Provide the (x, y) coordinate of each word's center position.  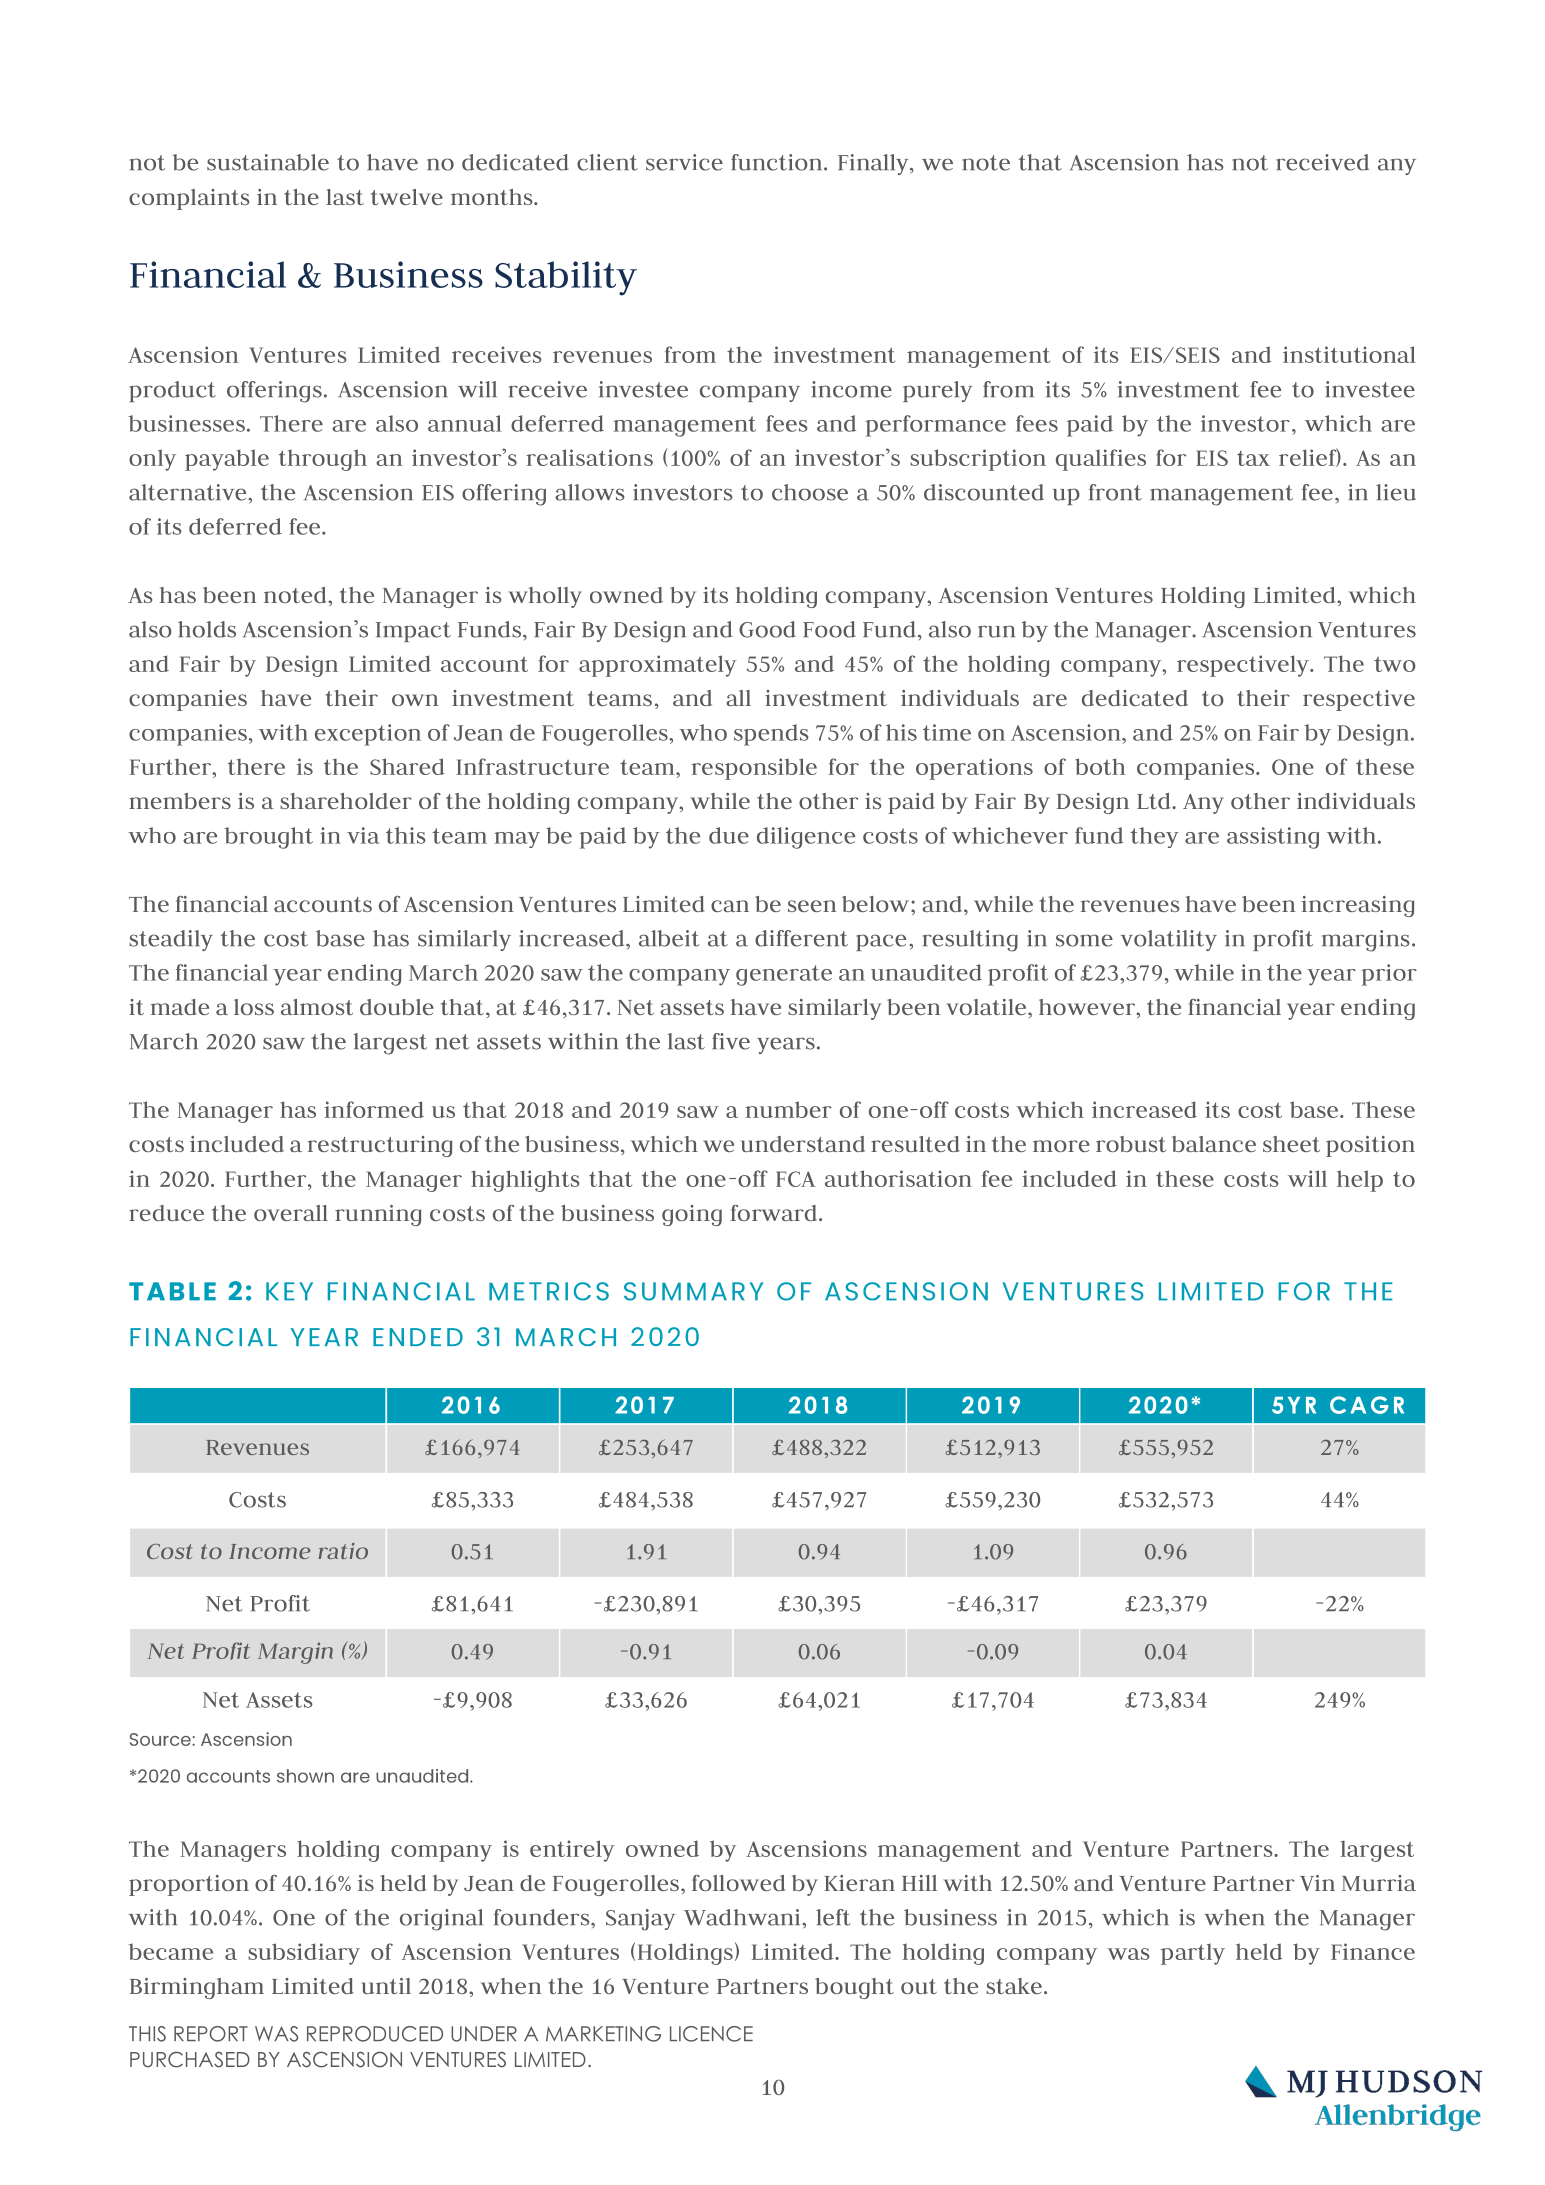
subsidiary (304, 1954)
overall (291, 1213)
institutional (1349, 354)
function (778, 162)
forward (775, 1213)
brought (269, 838)
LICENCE (711, 2034)
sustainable (268, 162)
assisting (1273, 838)
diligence (806, 838)
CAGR (1367, 1405)
